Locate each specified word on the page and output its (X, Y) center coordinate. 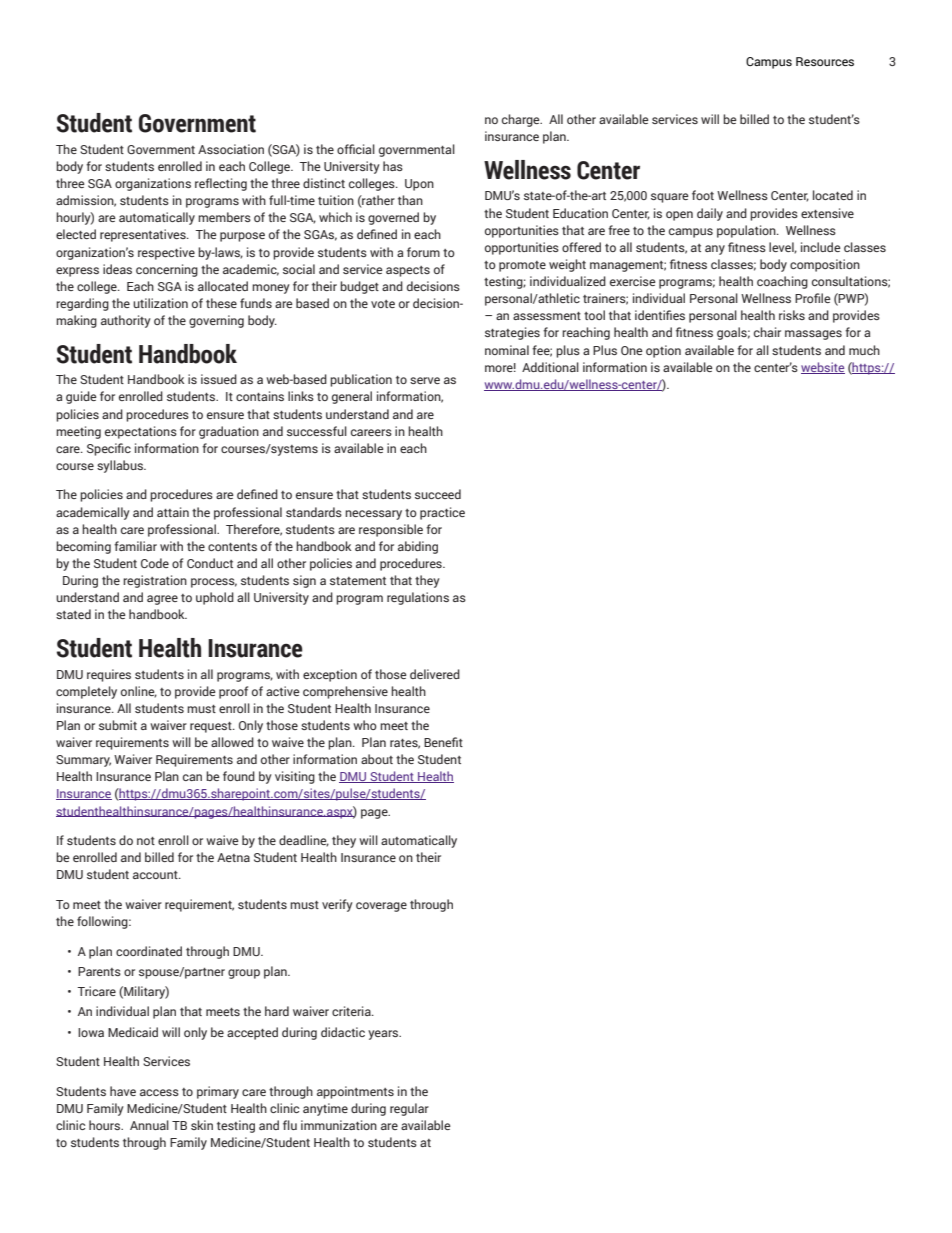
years (384, 1035)
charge (522, 120)
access (159, 1092)
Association (231, 149)
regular (409, 1109)
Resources (825, 61)
